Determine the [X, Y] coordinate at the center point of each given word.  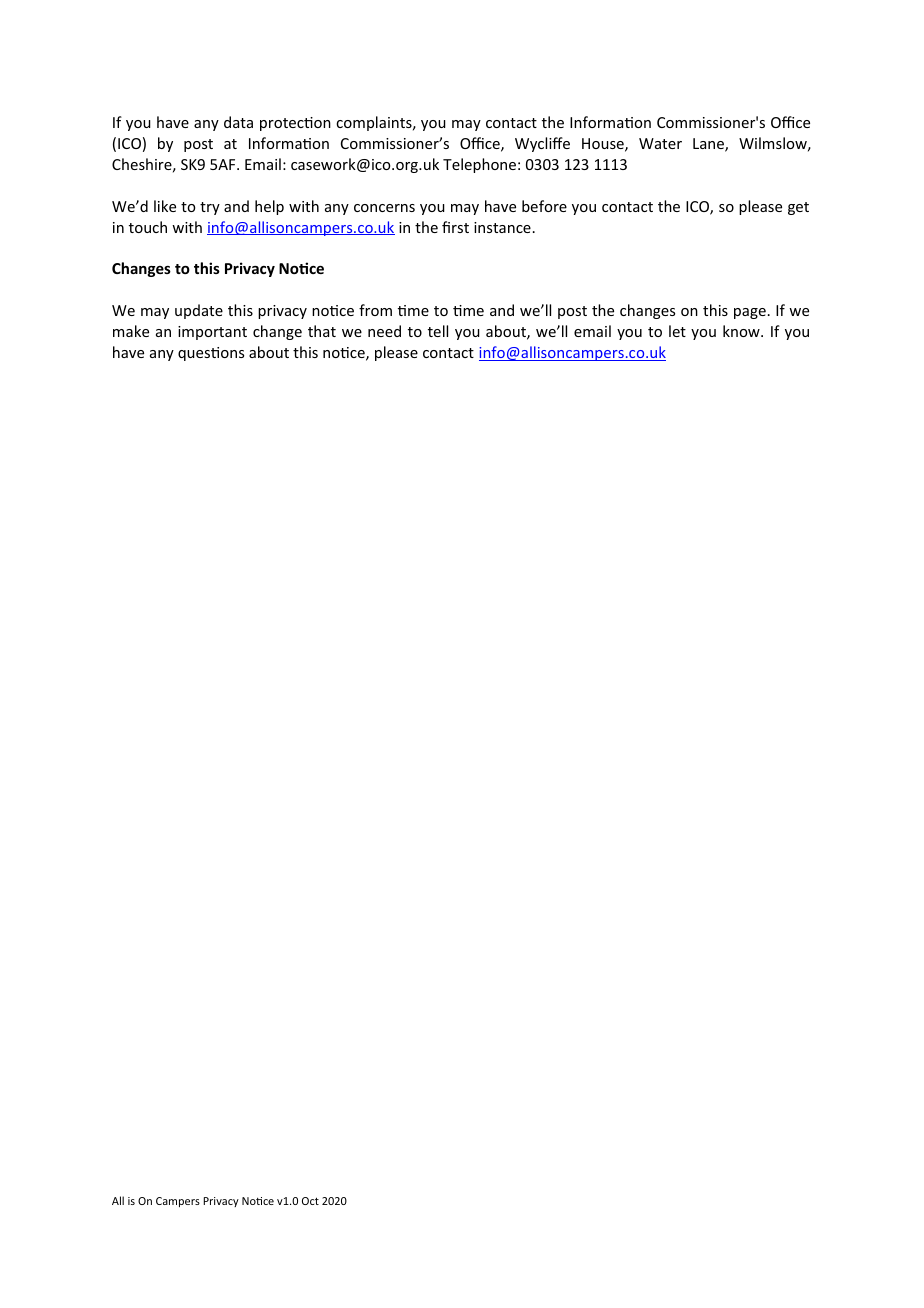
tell [438, 331]
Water [660, 143]
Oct [310, 1201]
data [238, 122]
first [455, 227]
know [742, 331]
